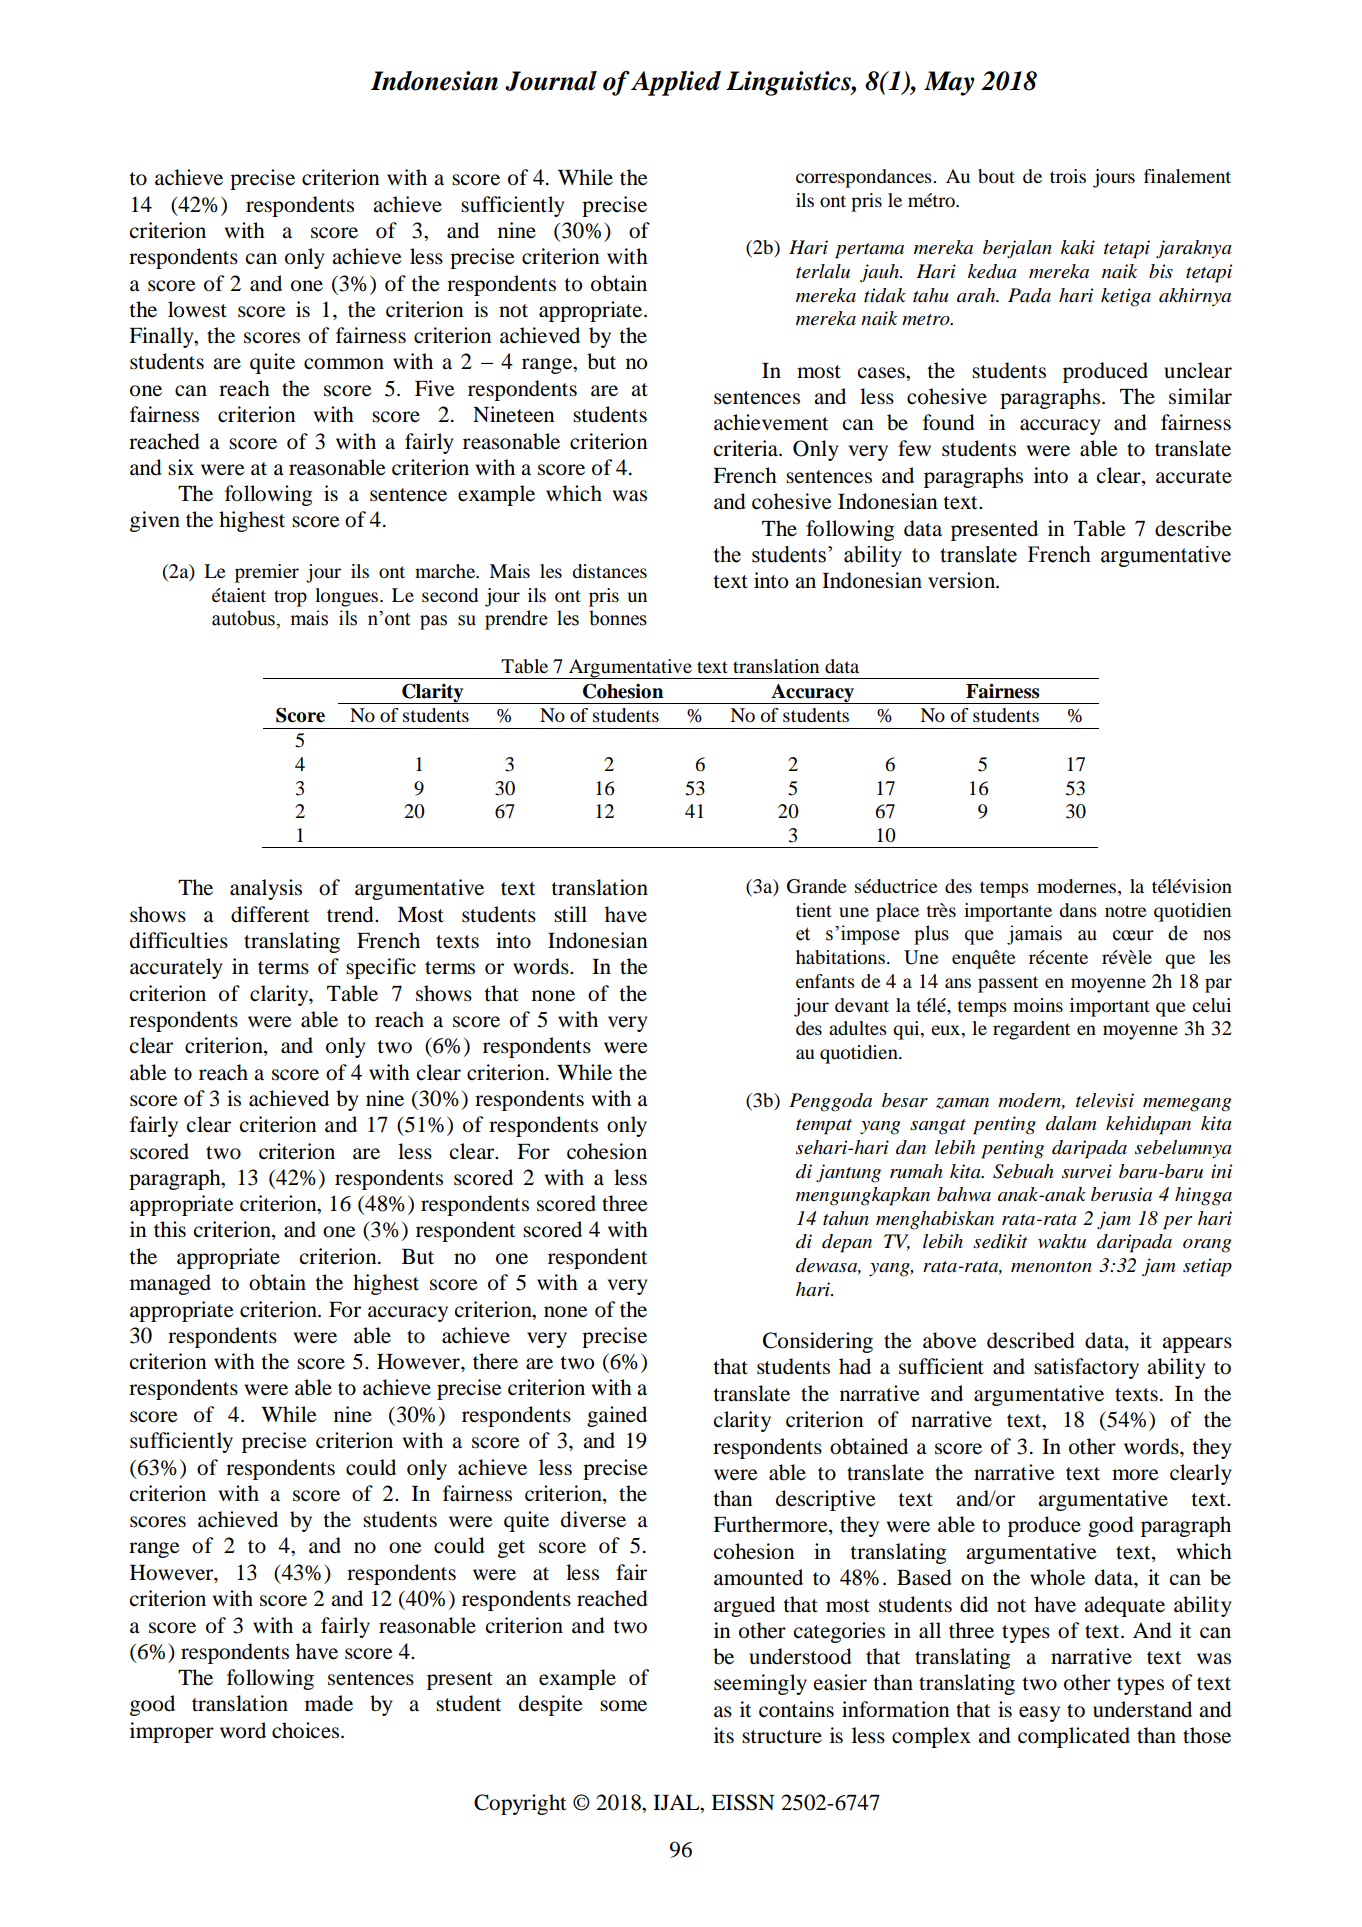  I want to click on choices, so click(307, 1730).
